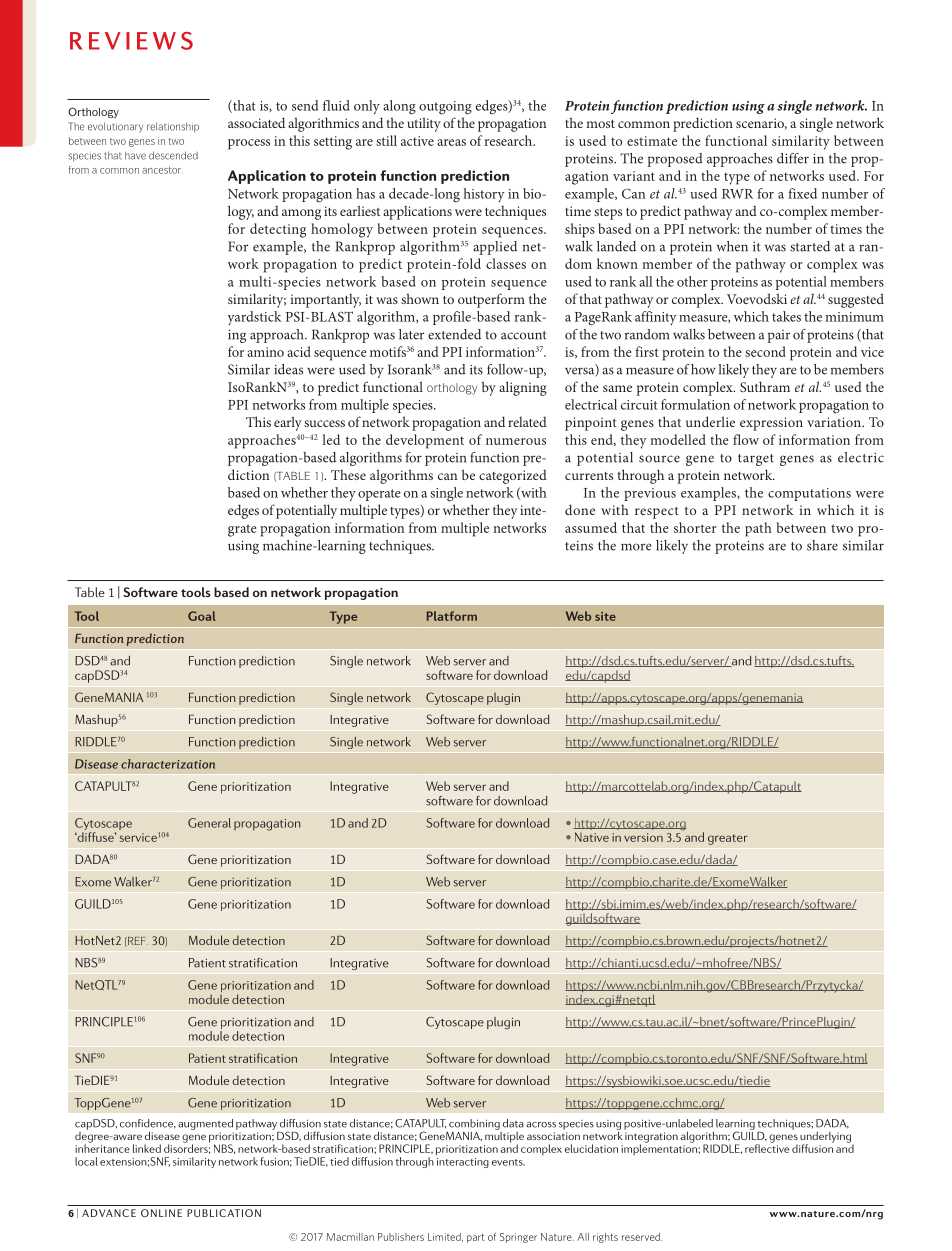 Image resolution: width=952 pixels, height=1251 pixels. I want to click on greater, so click(728, 839).
